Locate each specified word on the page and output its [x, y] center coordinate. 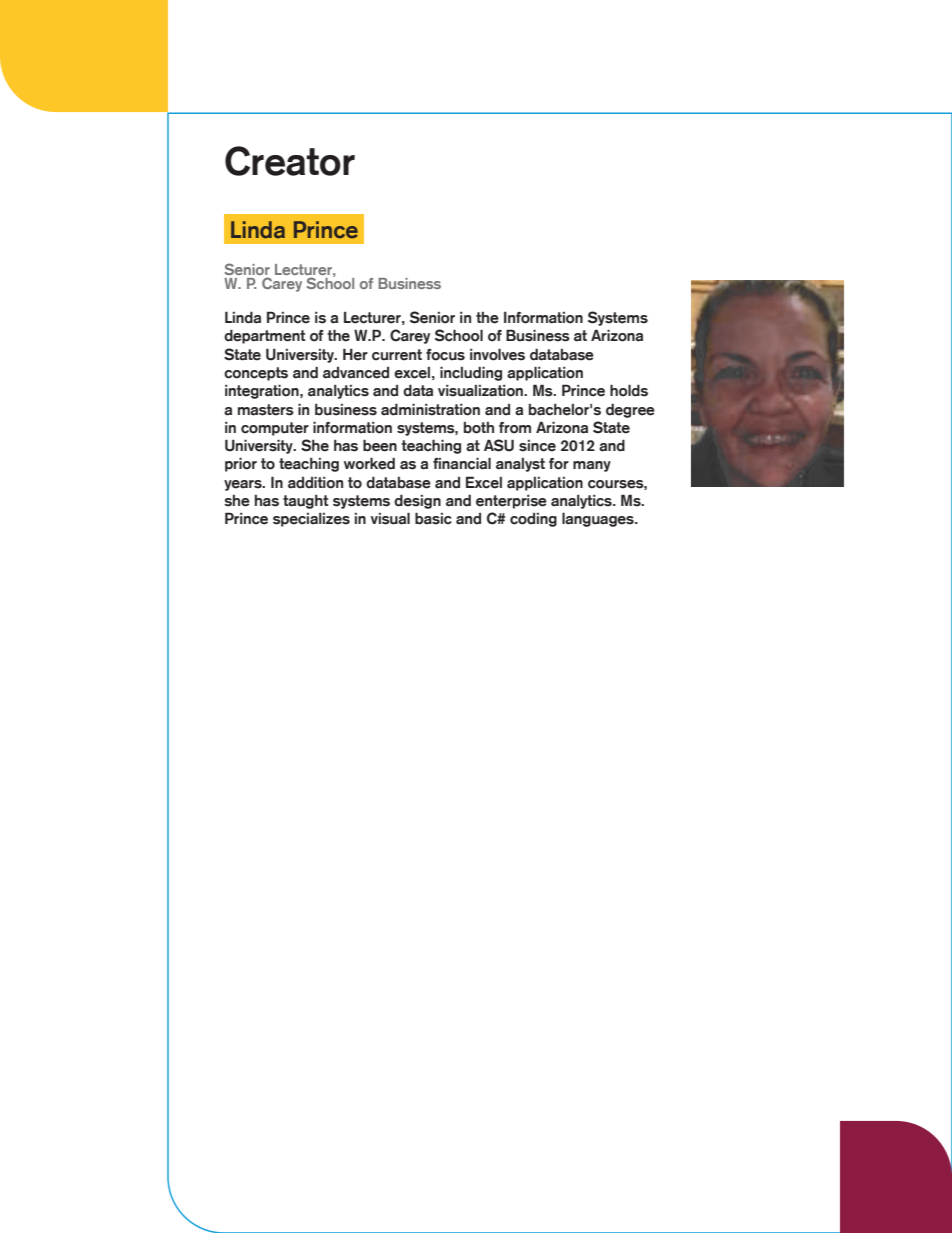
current [397, 355]
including [471, 373]
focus [445, 355]
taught [306, 502]
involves [497, 354]
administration [430, 409]
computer [275, 429]
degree [630, 411]
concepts [256, 374]
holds [629, 390]
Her [355, 354]
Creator [290, 161]
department [265, 336]
